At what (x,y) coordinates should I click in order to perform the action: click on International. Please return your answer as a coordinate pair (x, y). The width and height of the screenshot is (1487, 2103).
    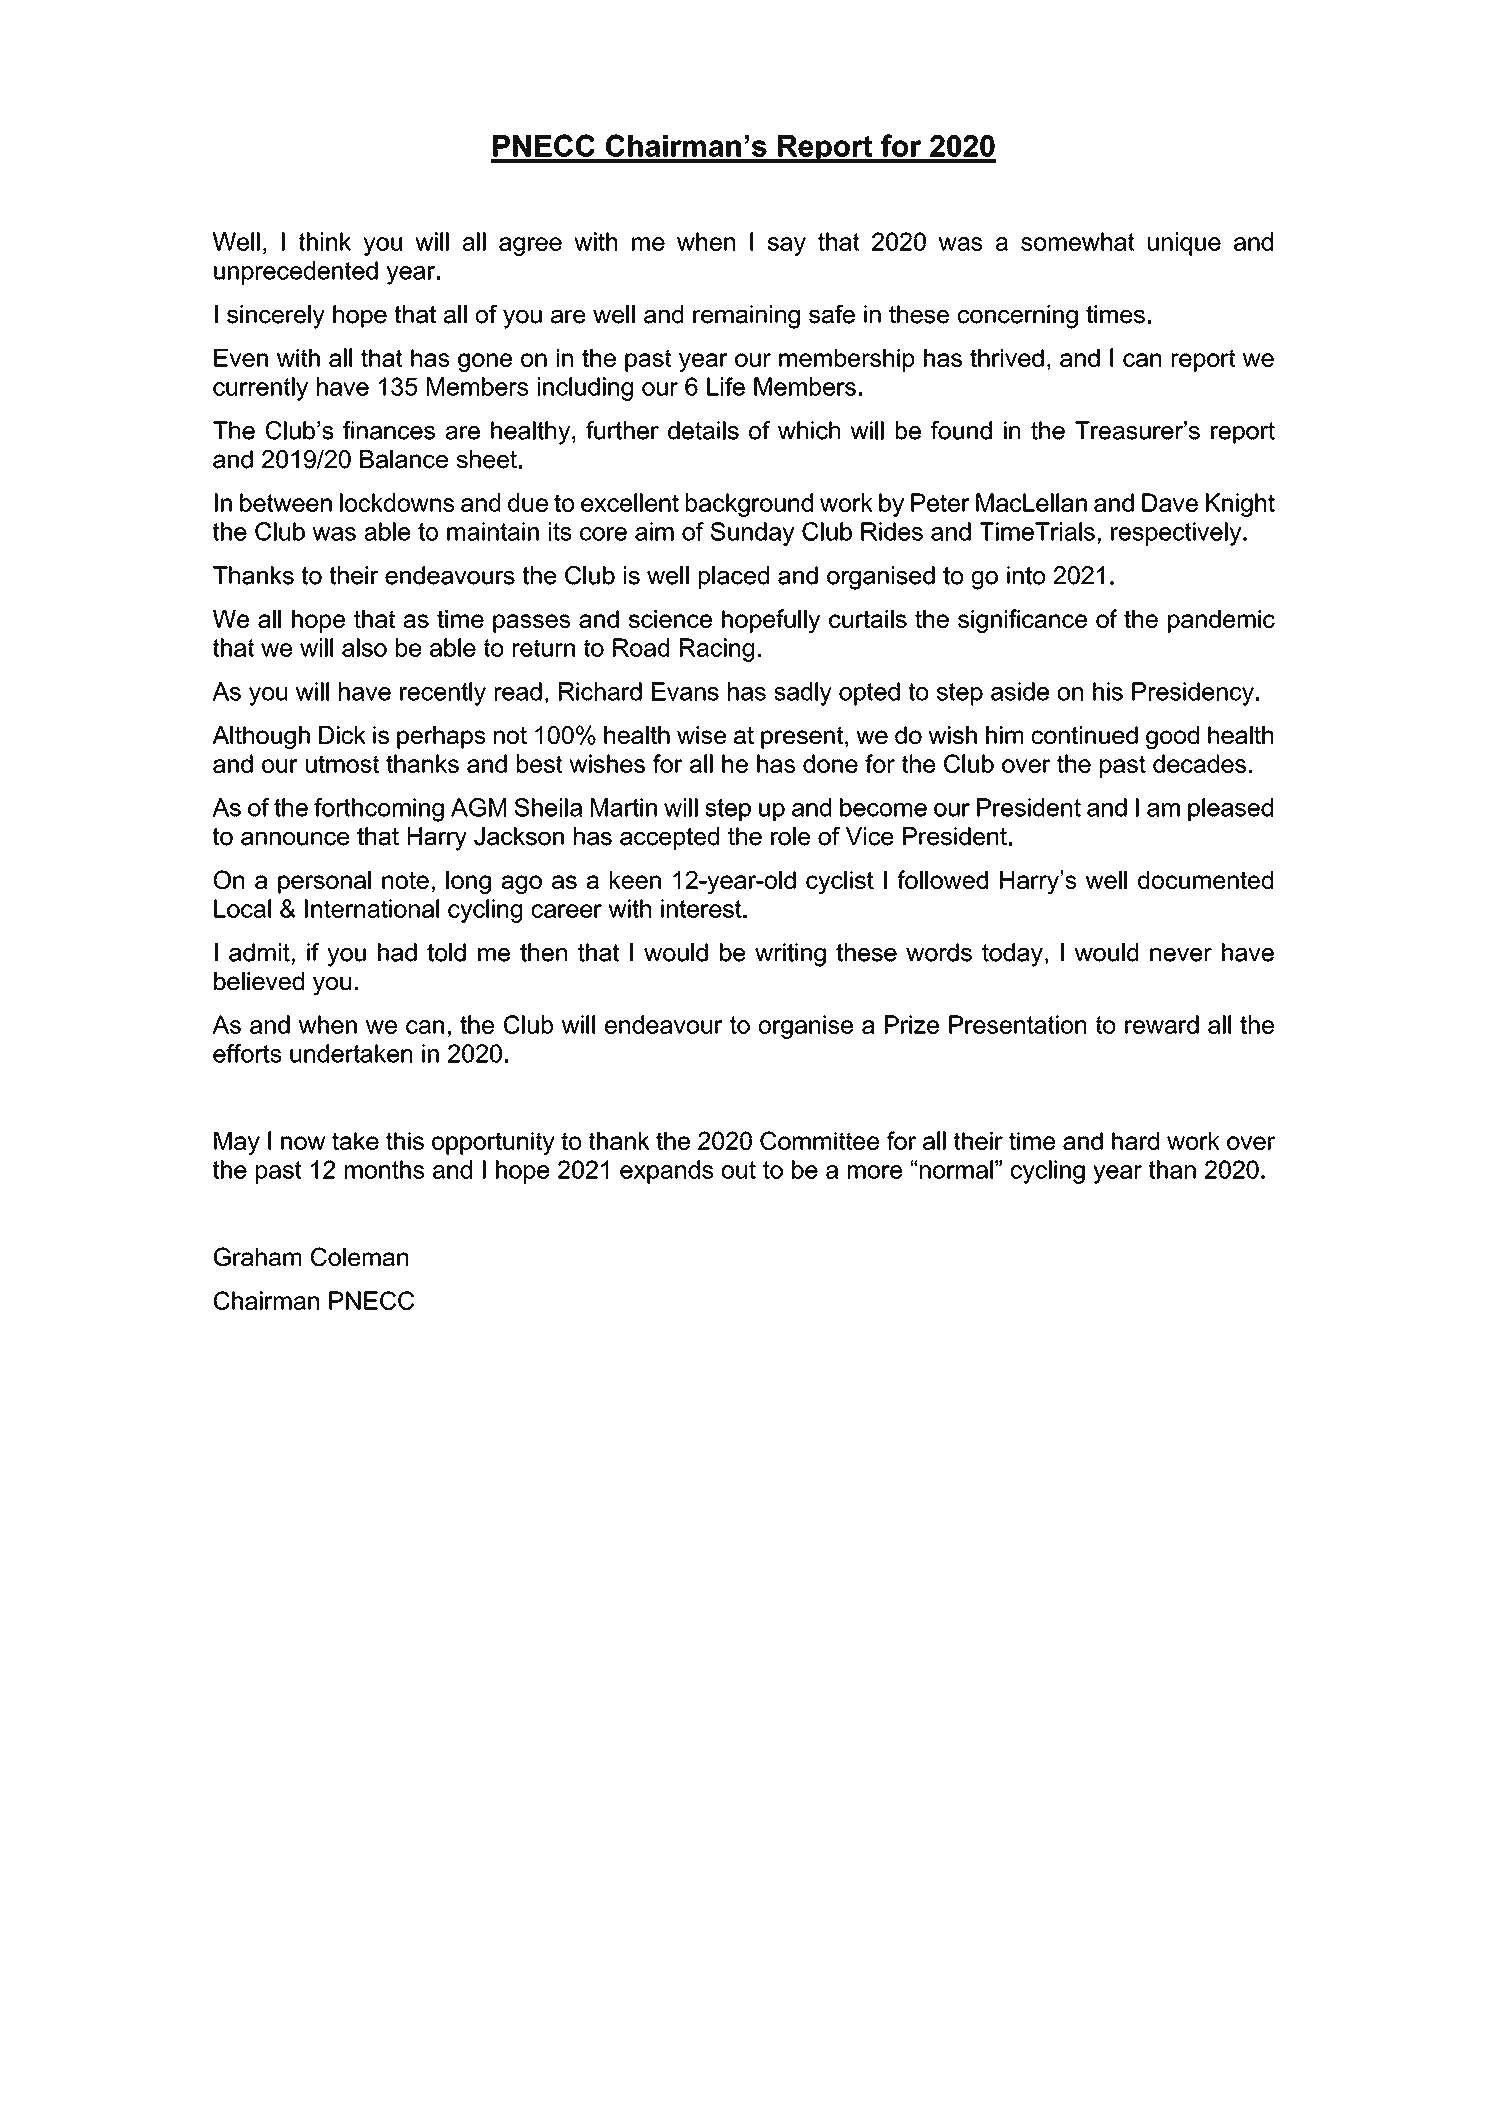
    Looking at the image, I should click on (372, 908).
